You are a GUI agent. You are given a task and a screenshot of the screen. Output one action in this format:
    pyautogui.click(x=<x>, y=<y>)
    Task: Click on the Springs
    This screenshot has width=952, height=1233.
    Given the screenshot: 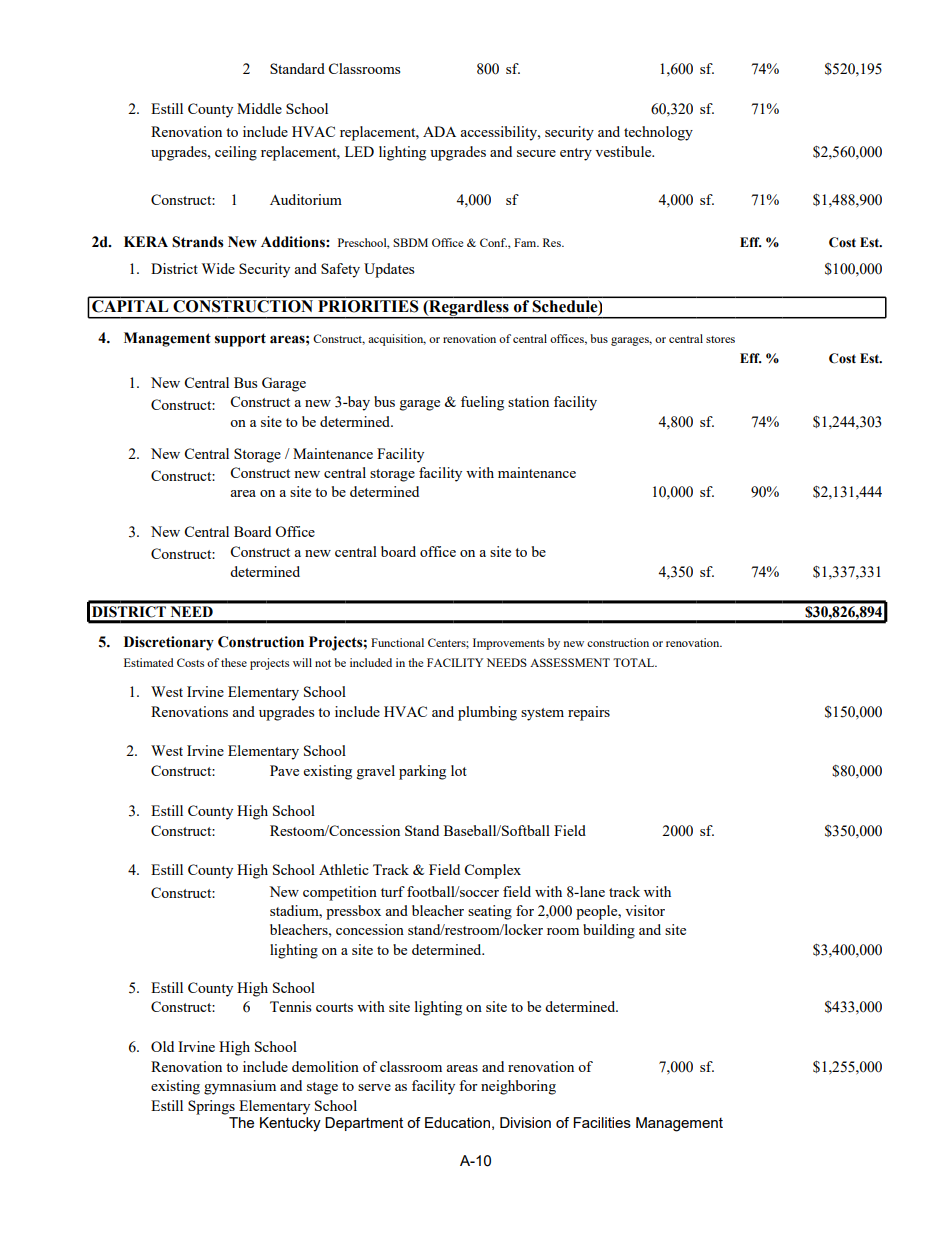 What is the action you would take?
    pyautogui.click(x=211, y=1107)
